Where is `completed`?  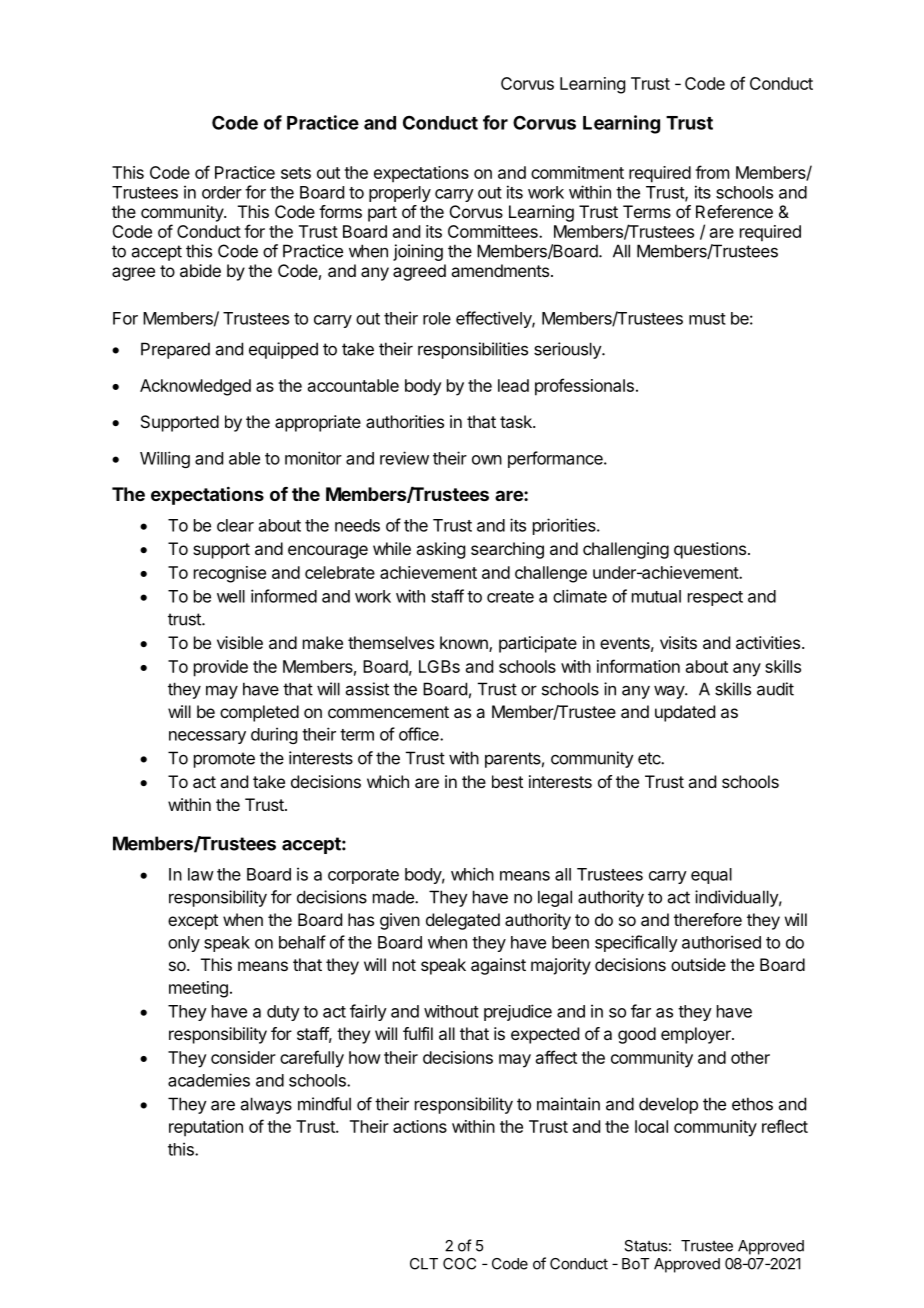 completed is located at coordinates (259, 713).
